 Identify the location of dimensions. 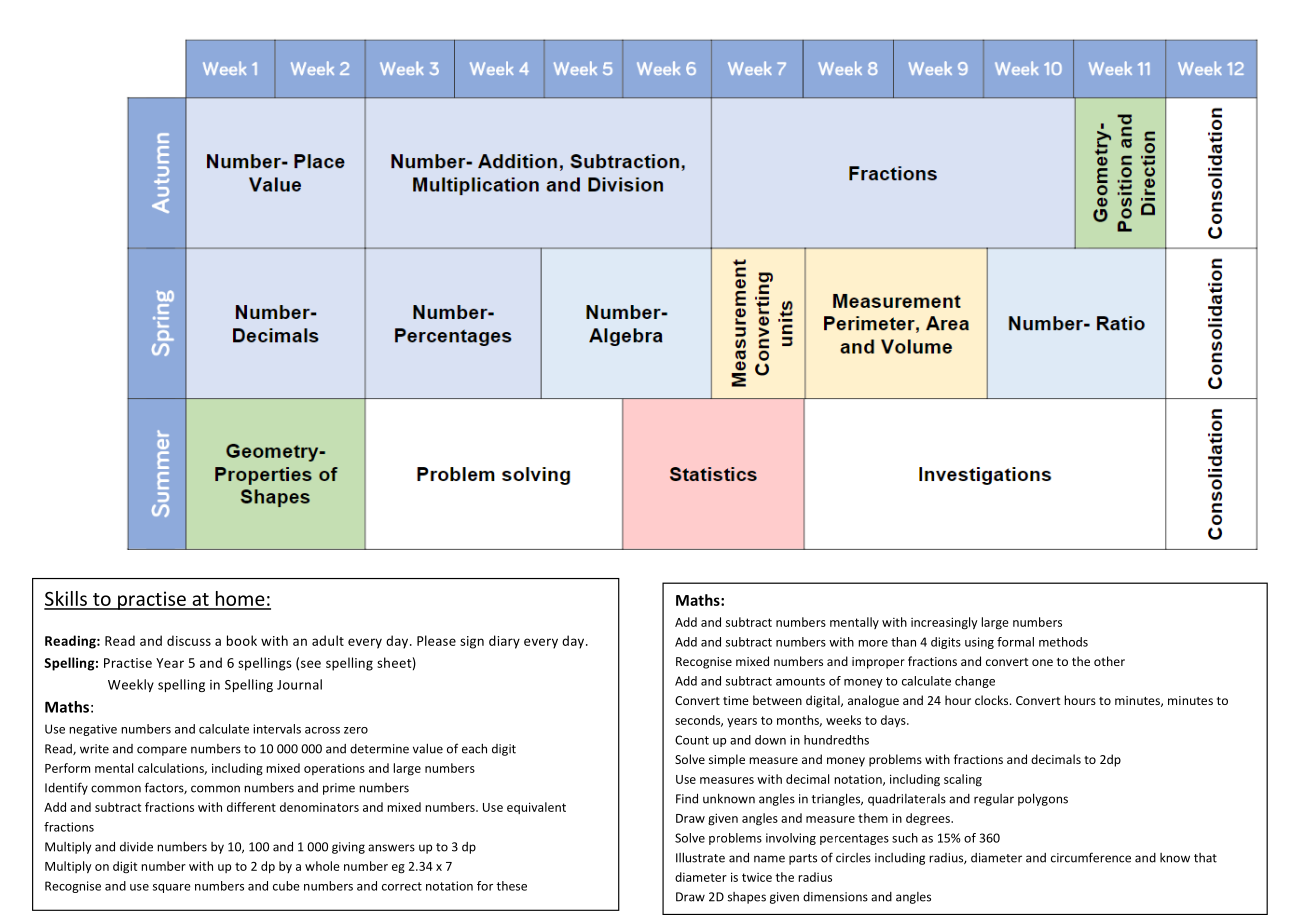
(835, 897).
